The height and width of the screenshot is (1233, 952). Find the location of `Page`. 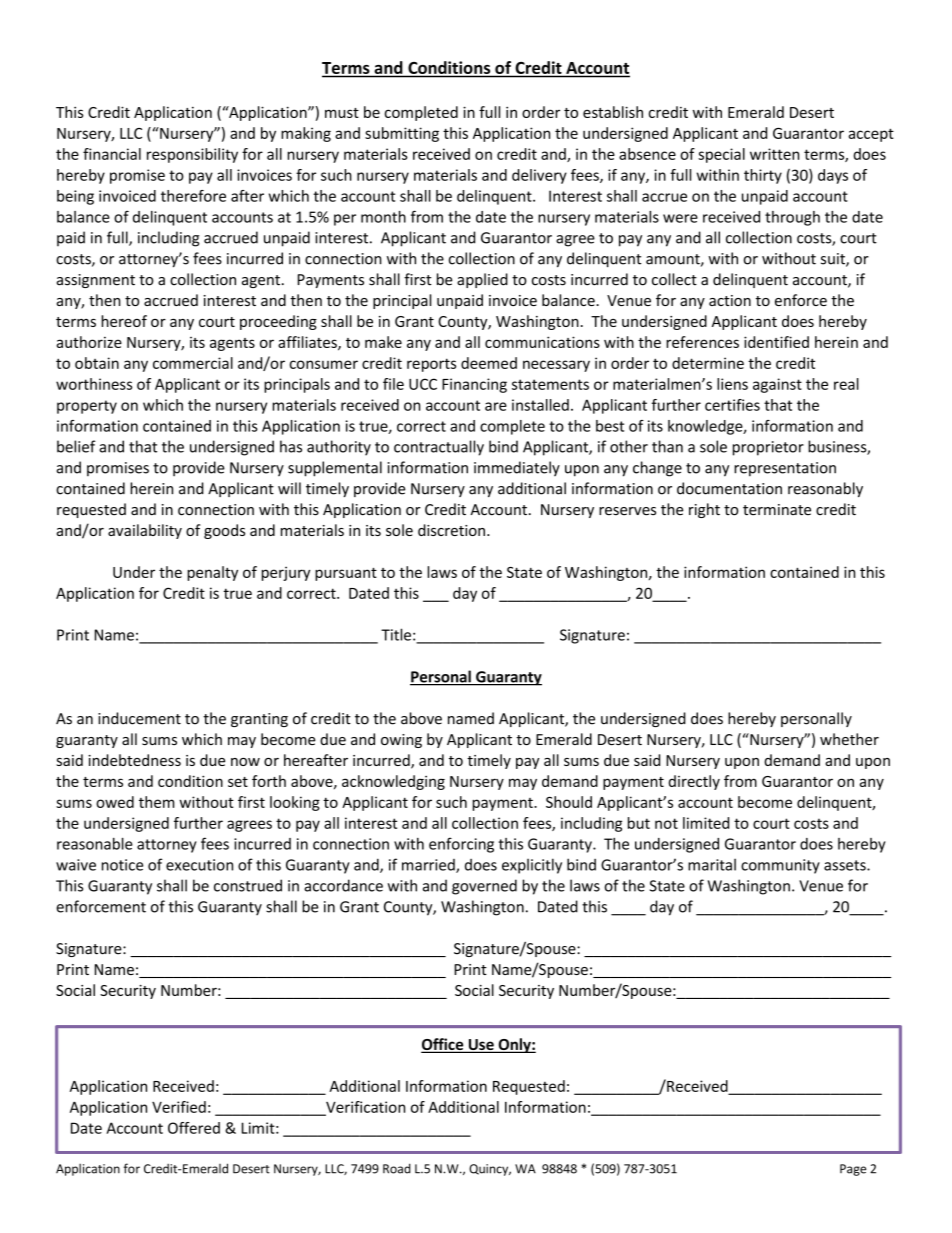

Page is located at coordinates (853, 1170).
